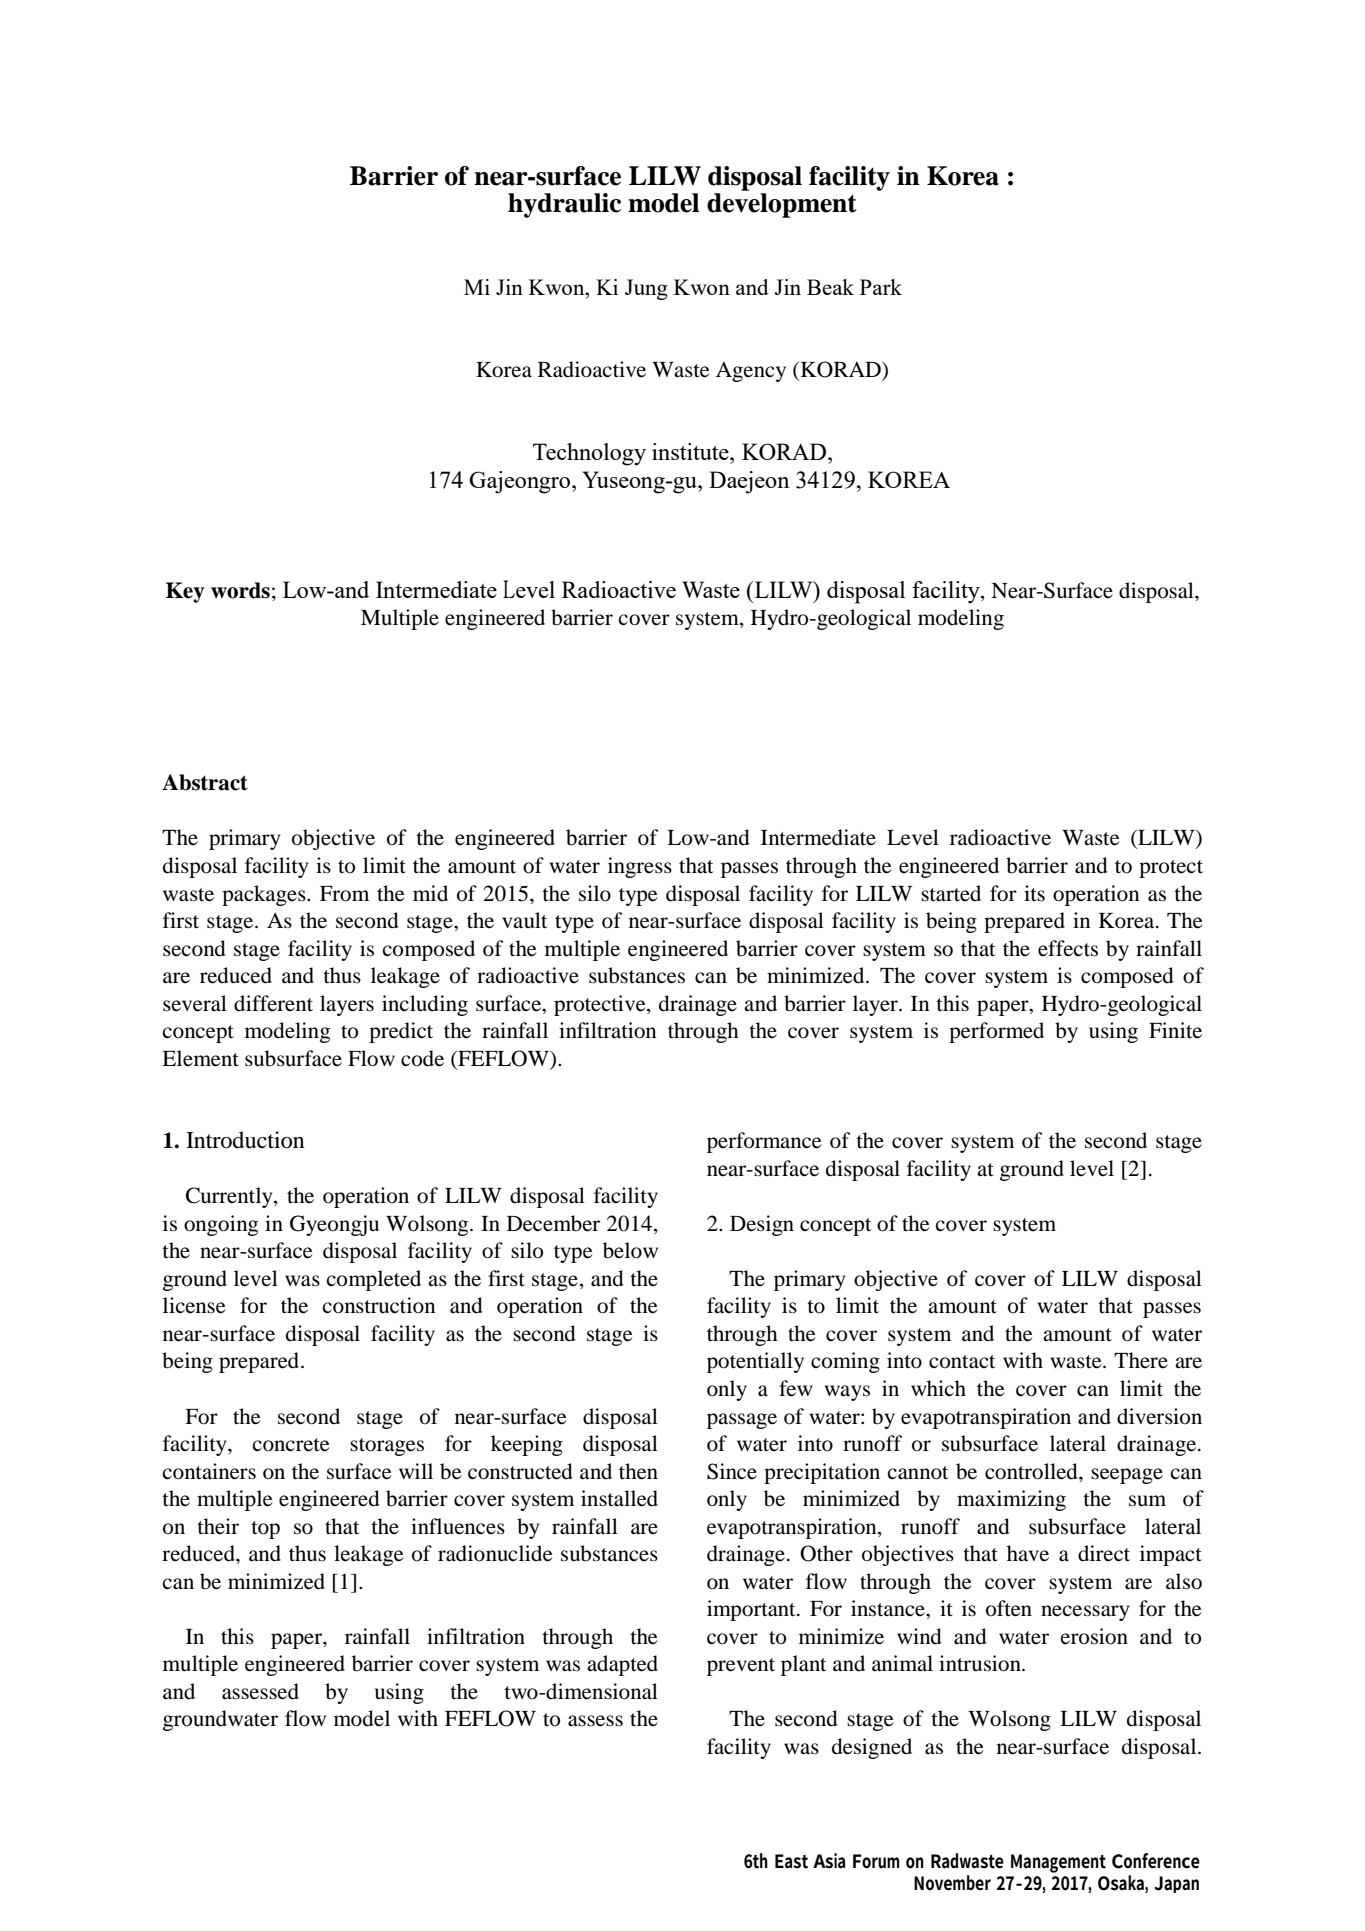  Describe the element at coordinates (881, 287) in the page. I see `Park` at that location.
